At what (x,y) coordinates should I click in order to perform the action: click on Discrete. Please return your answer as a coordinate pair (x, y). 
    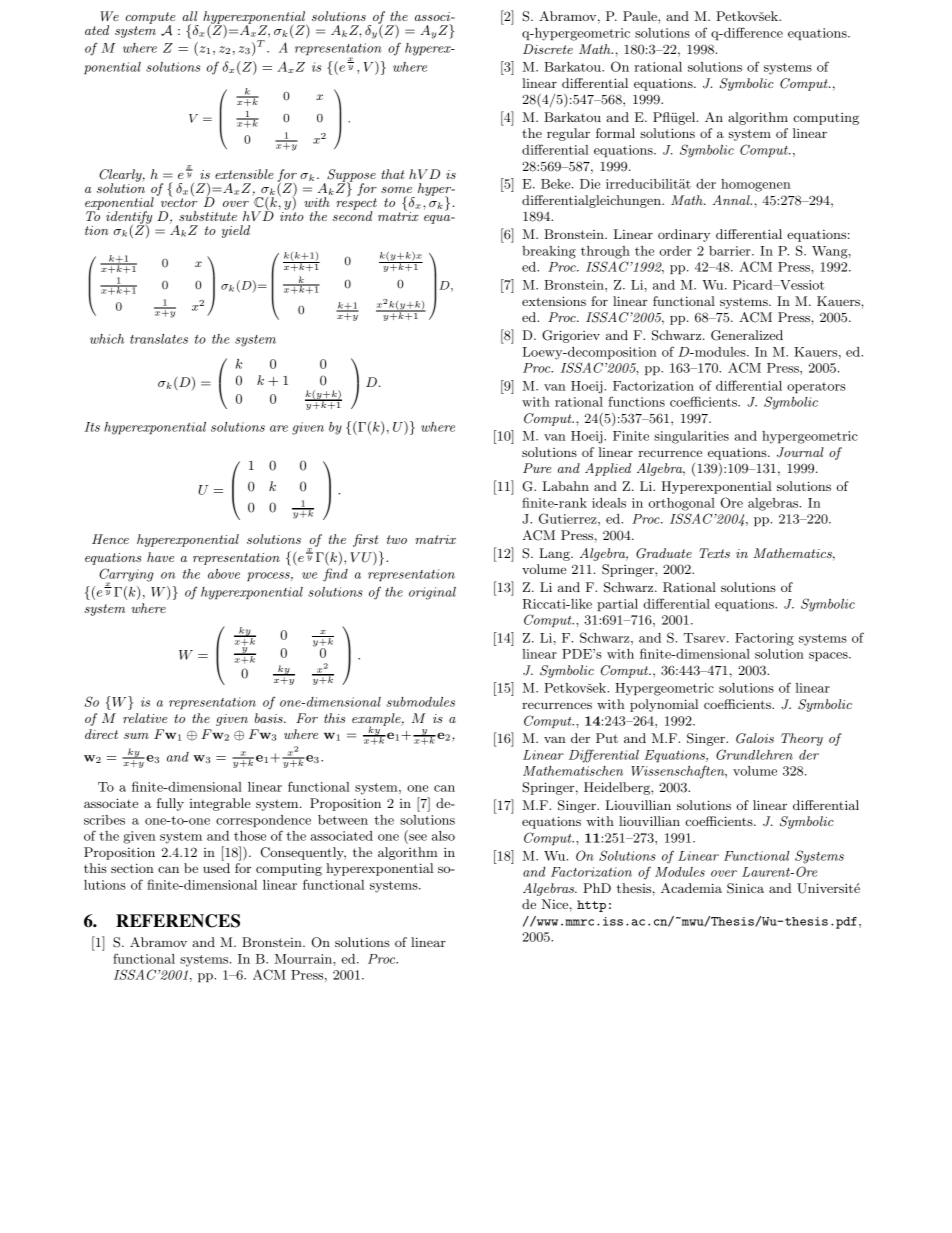
    Looking at the image, I should click on (548, 49).
